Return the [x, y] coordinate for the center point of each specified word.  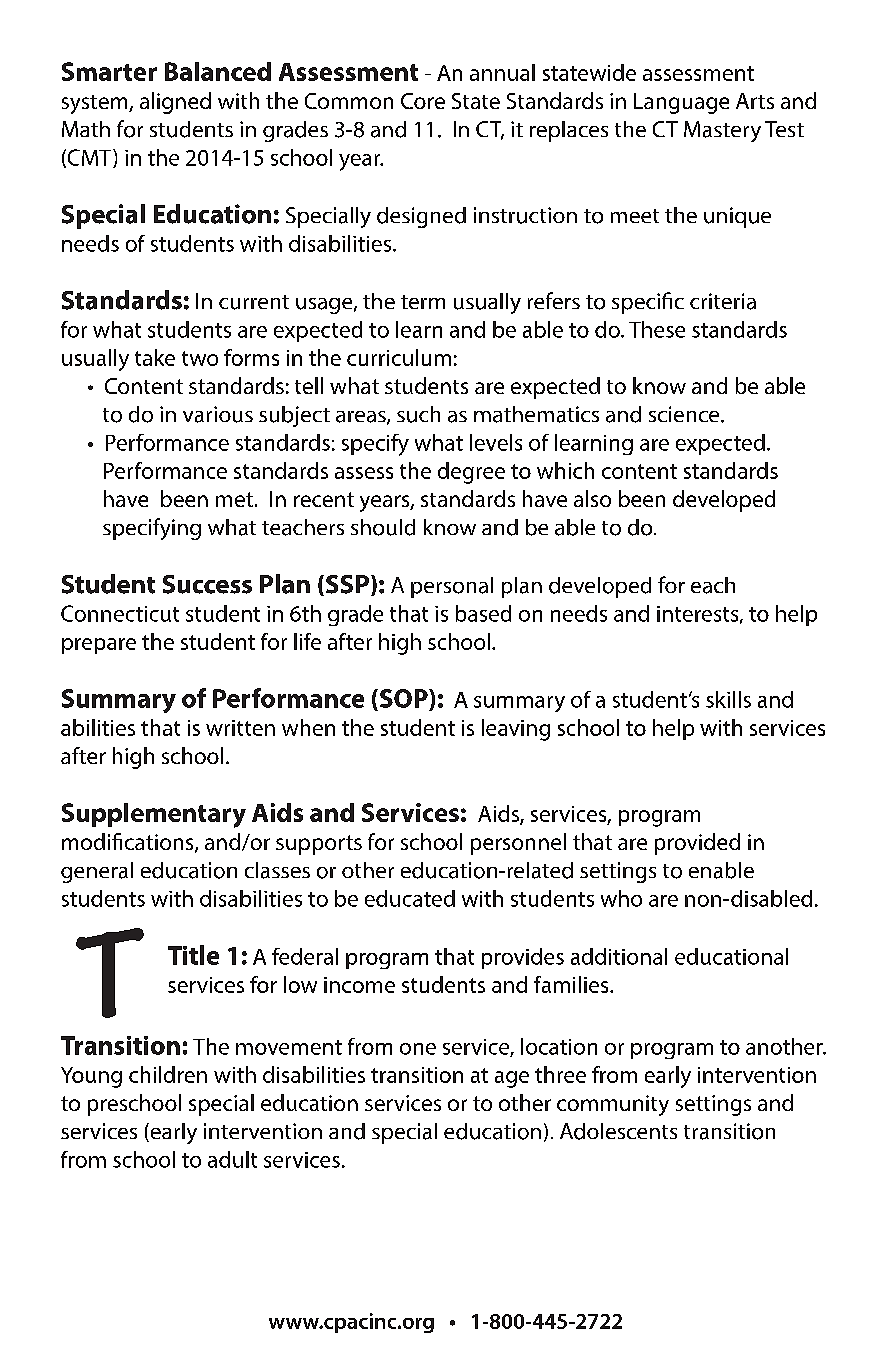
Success [207, 584]
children [168, 1074]
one [418, 1049]
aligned [175, 103]
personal [452, 587]
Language [681, 103]
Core [423, 101]
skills [728, 699]
